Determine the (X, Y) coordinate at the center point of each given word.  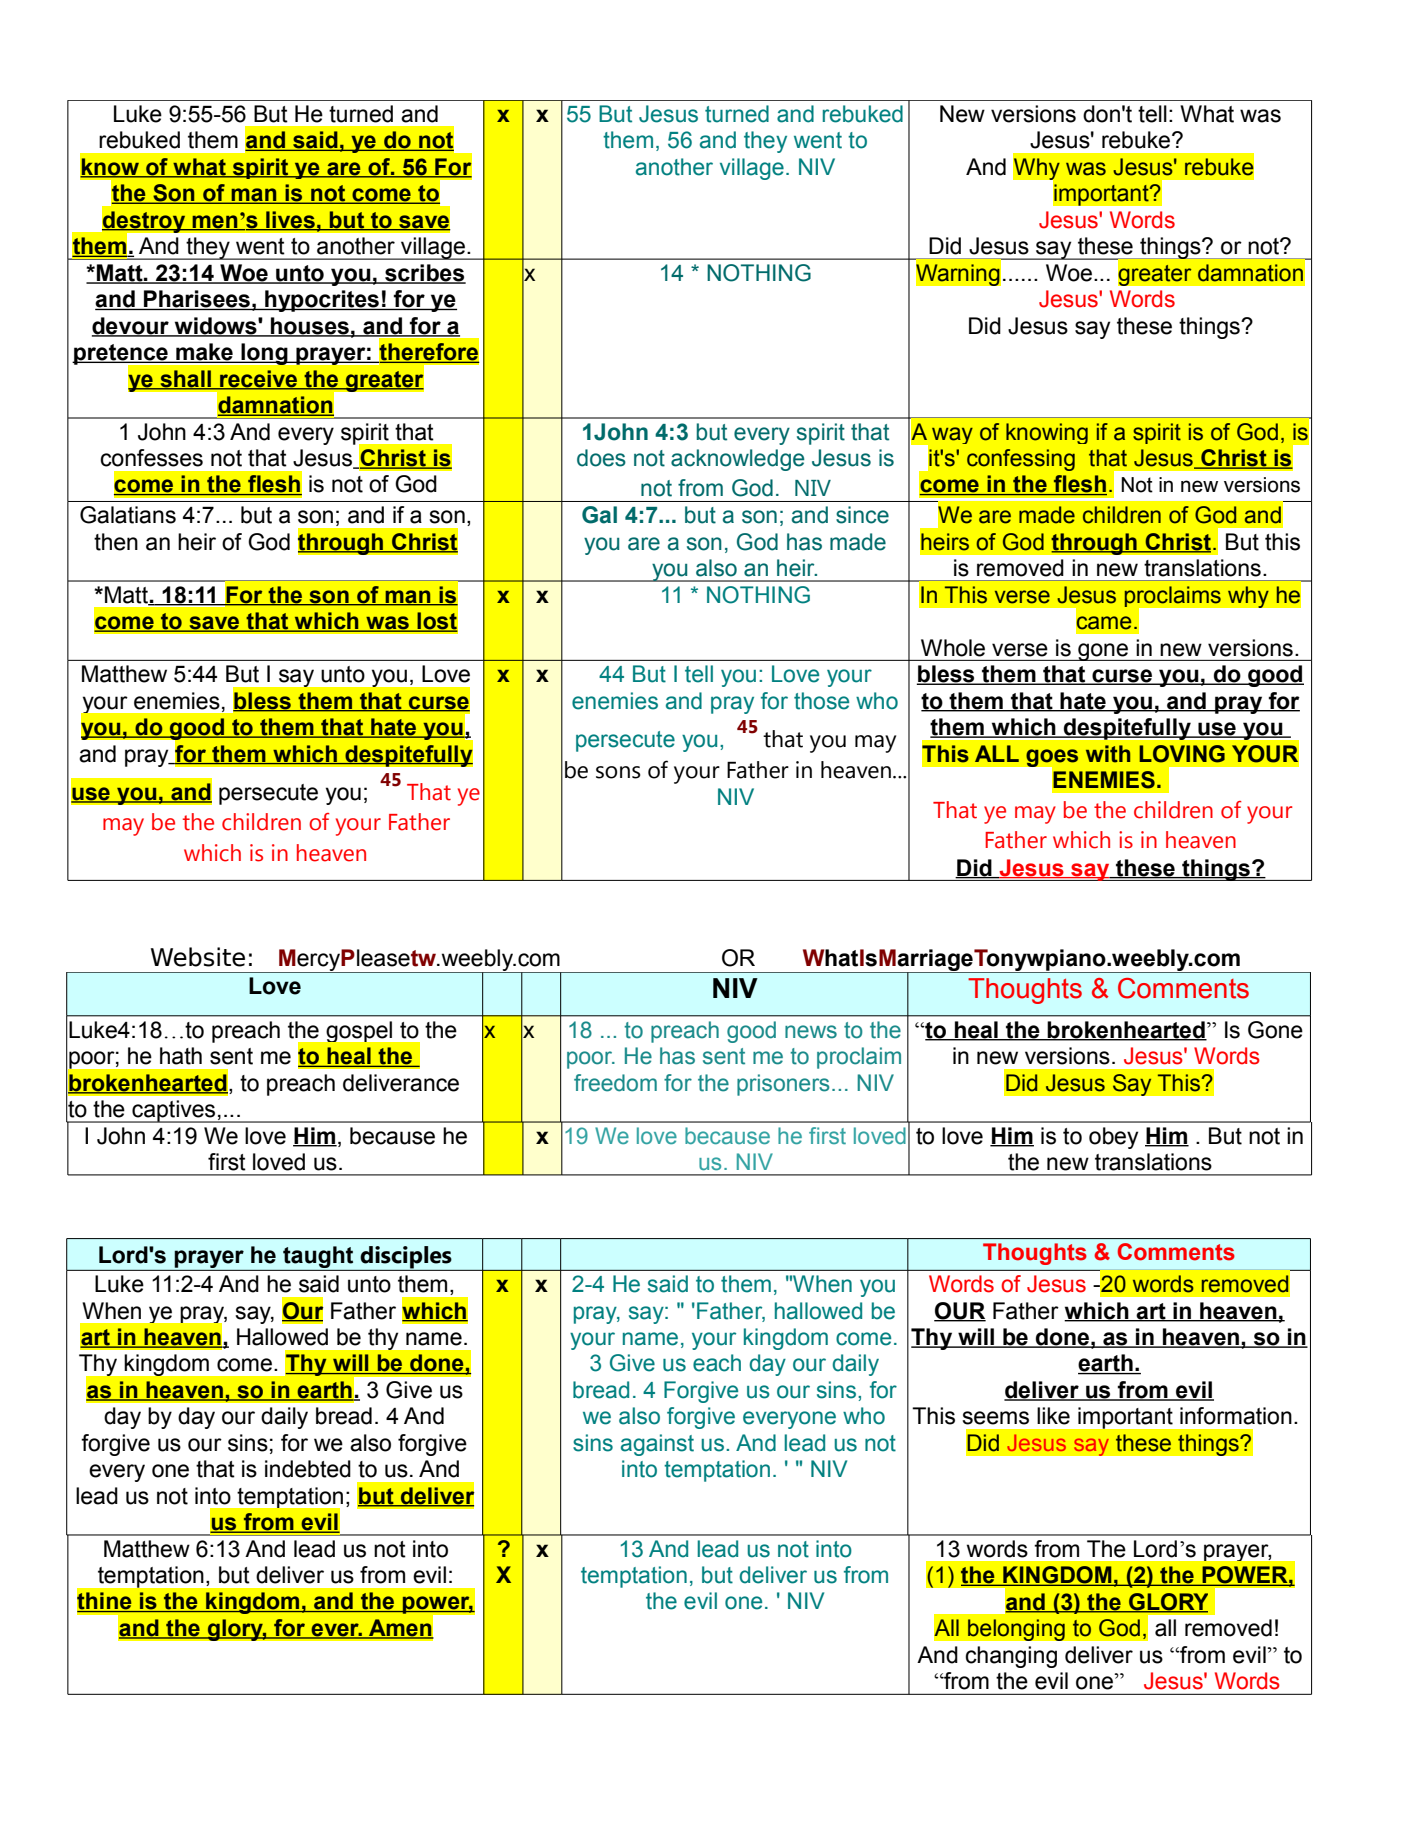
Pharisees (197, 300)
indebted (308, 1469)
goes (1051, 759)
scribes (424, 274)
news (811, 1032)
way (952, 435)
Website (198, 957)
